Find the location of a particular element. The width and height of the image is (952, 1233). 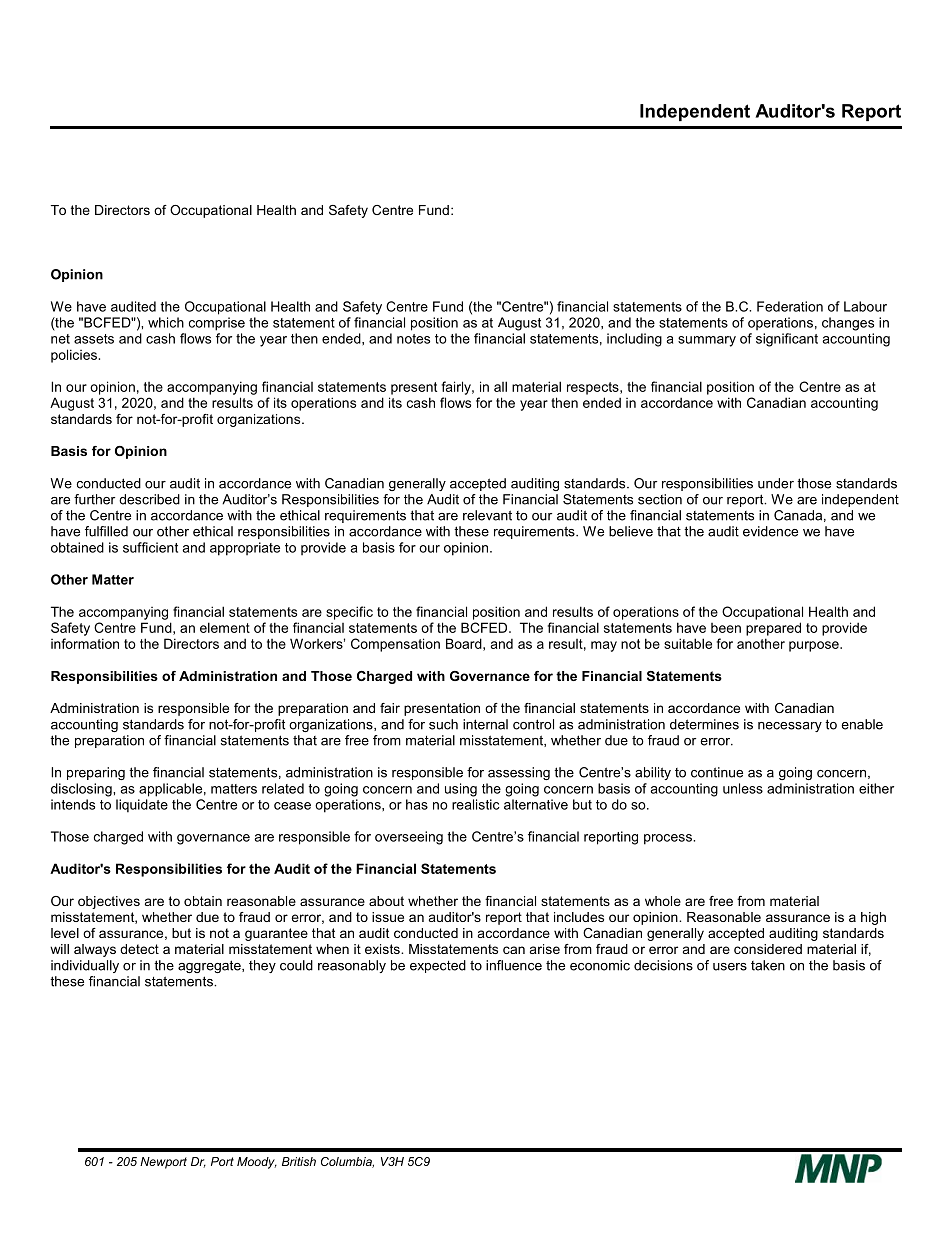

significant is located at coordinates (787, 340).
